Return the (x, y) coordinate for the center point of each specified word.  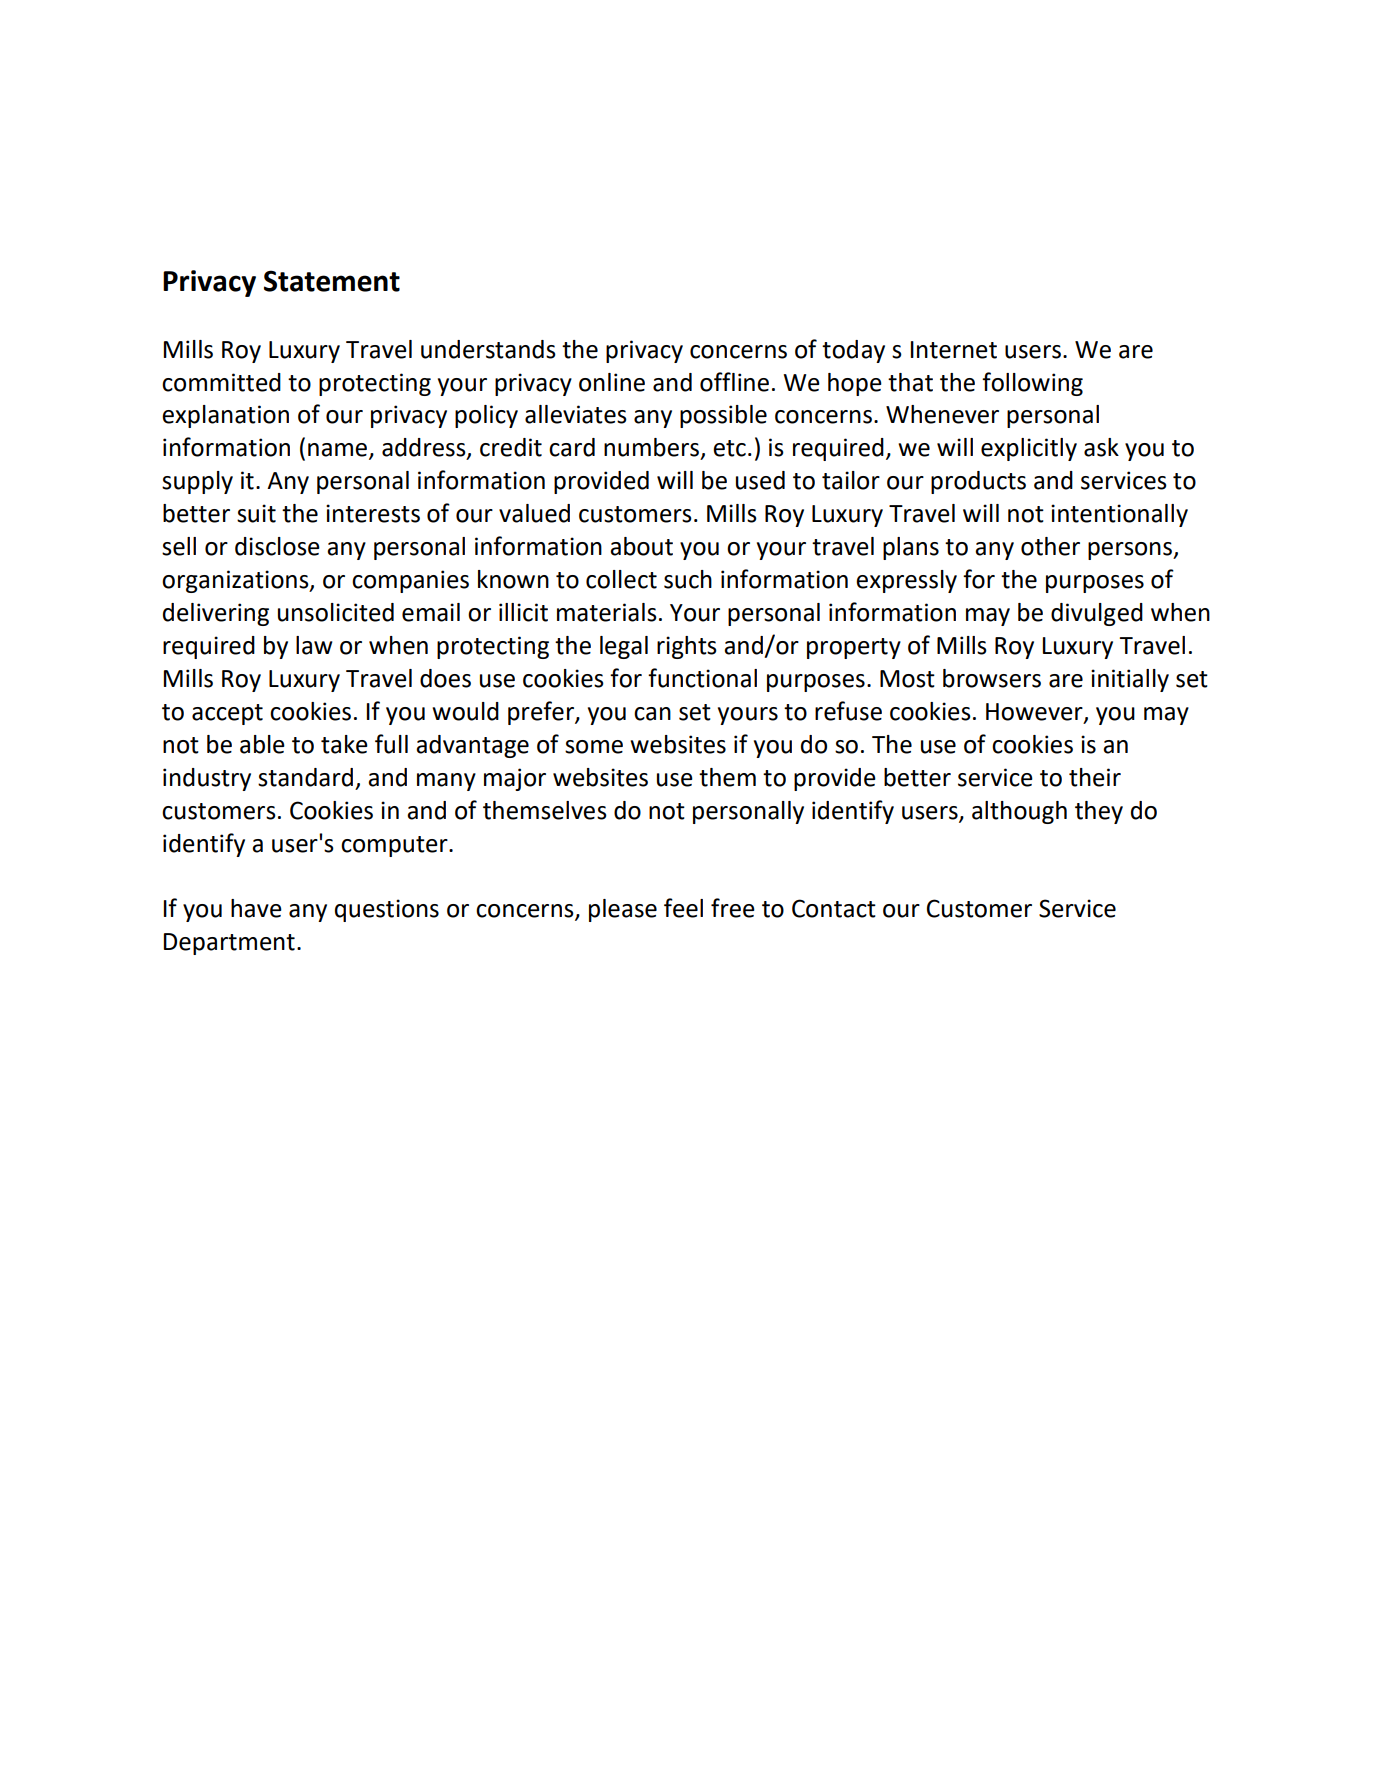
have (256, 908)
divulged (1097, 614)
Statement (332, 281)
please (623, 910)
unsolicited (336, 612)
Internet (954, 350)
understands (488, 349)
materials (607, 612)
